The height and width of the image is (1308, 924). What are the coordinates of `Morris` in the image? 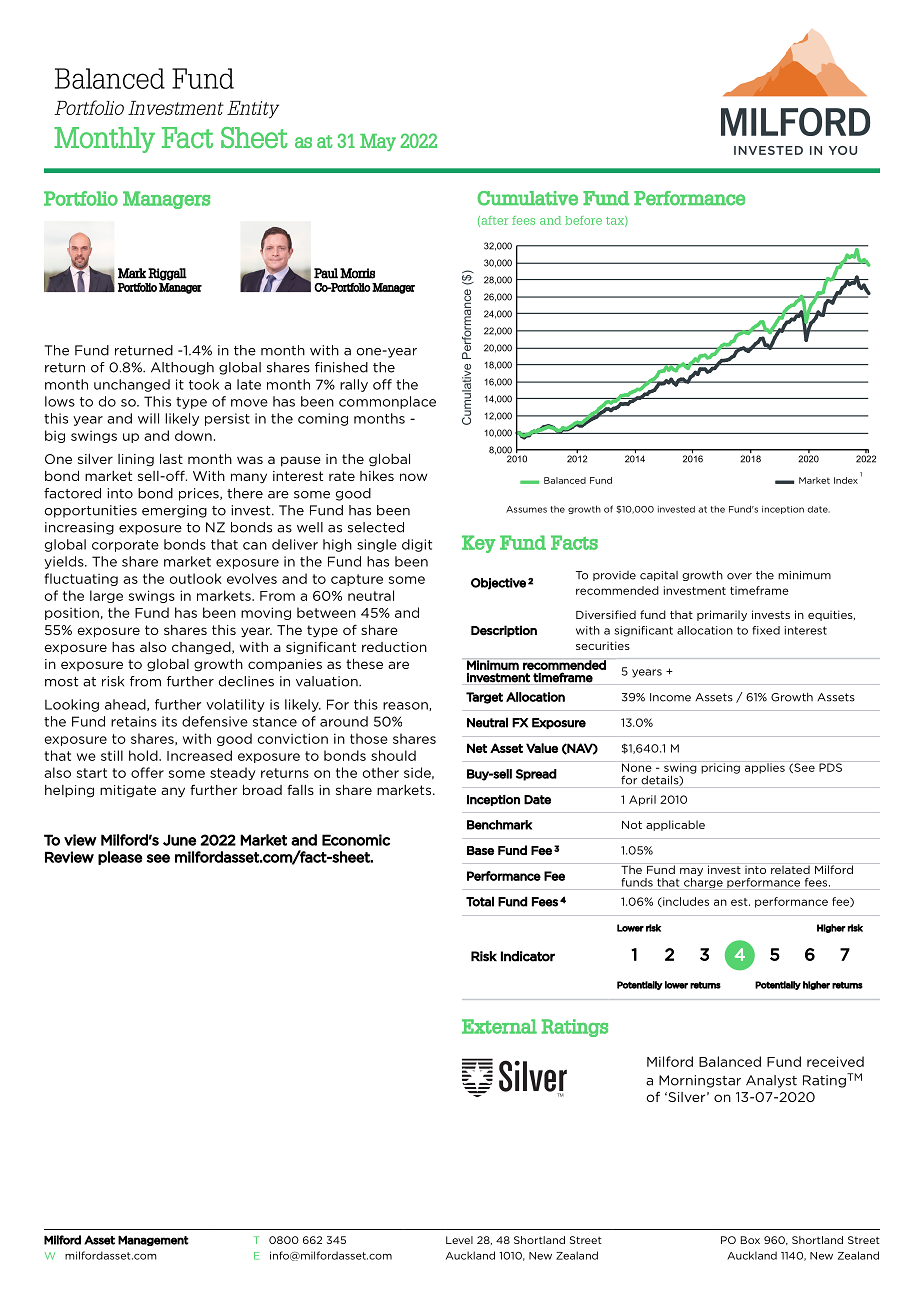 It's located at (357, 273).
